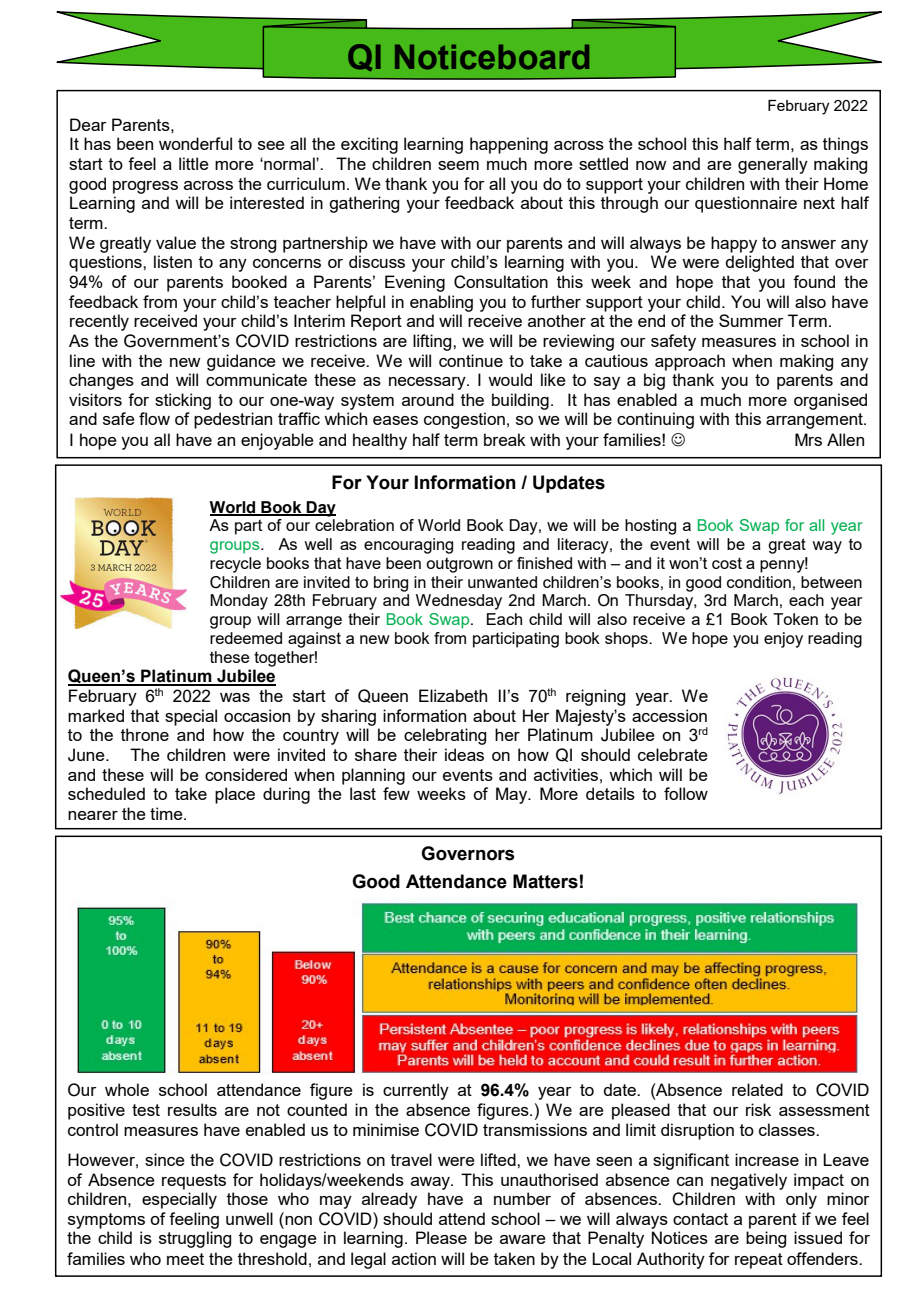 This image has height=1308, width=924. I want to click on generally, so click(773, 165).
